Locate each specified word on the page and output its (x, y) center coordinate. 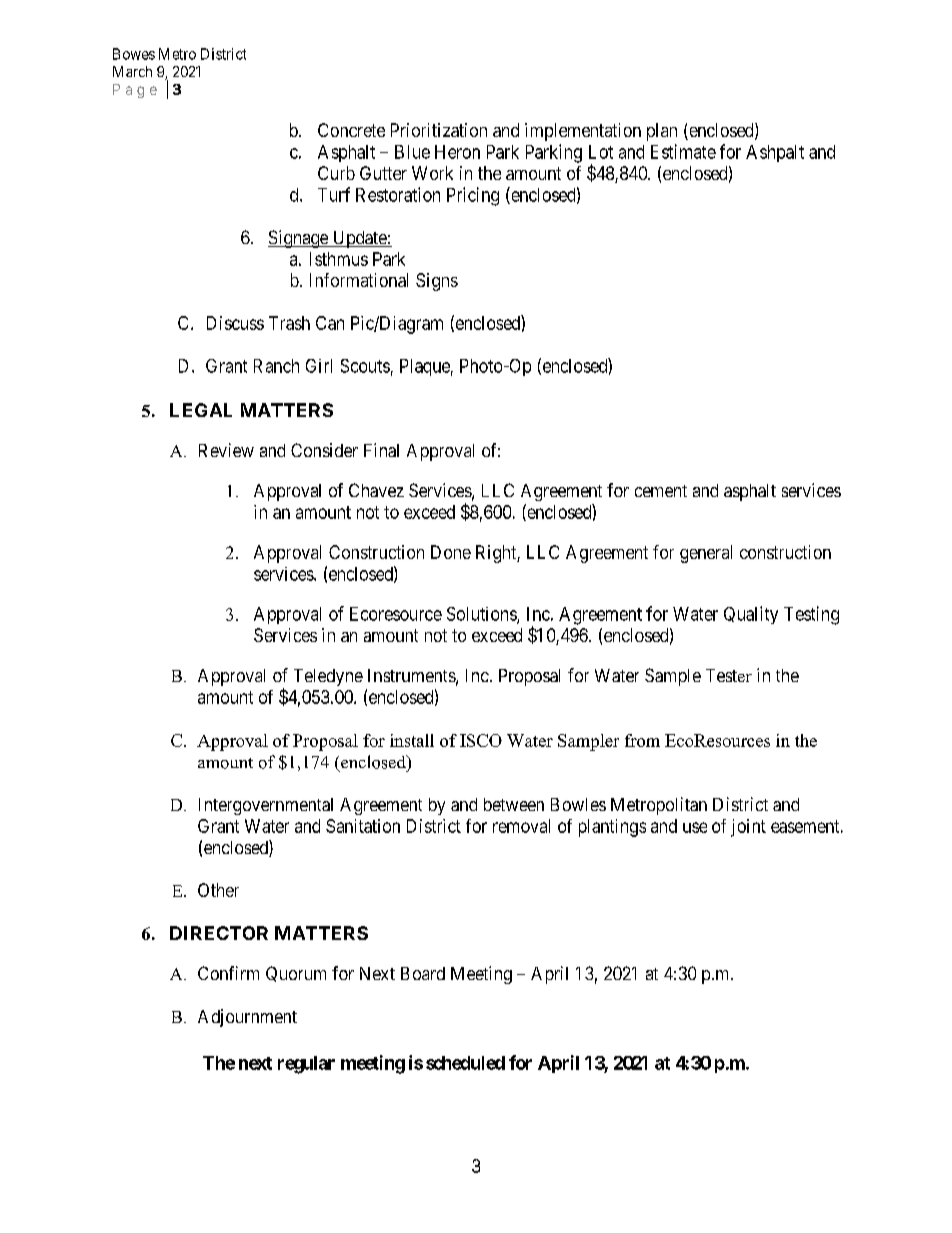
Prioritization (439, 130)
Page (135, 91)
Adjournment (247, 1018)
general (706, 554)
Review (226, 450)
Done (451, 552)
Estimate (683, 151)
